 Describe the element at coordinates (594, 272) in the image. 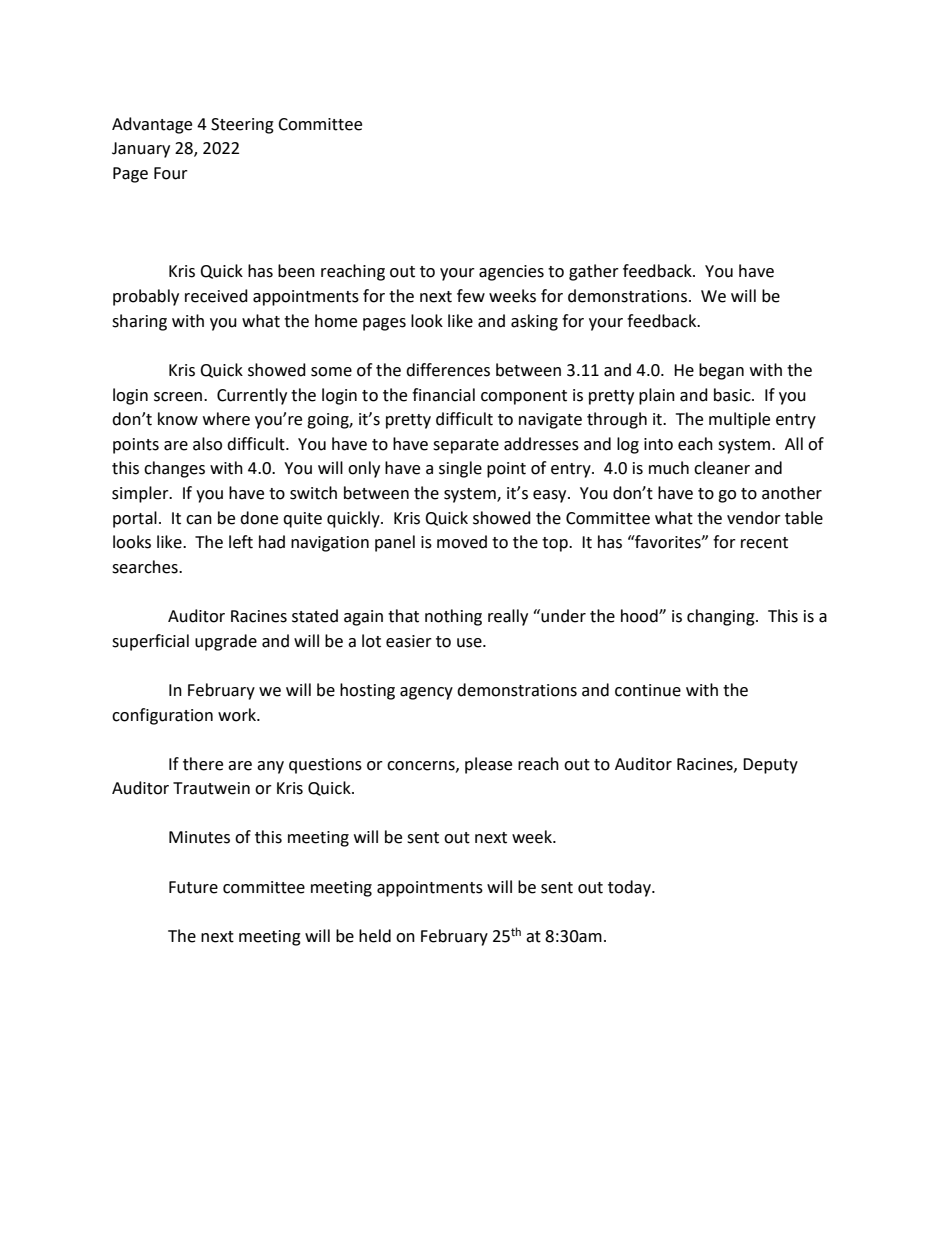

I see `gather` at that location.
